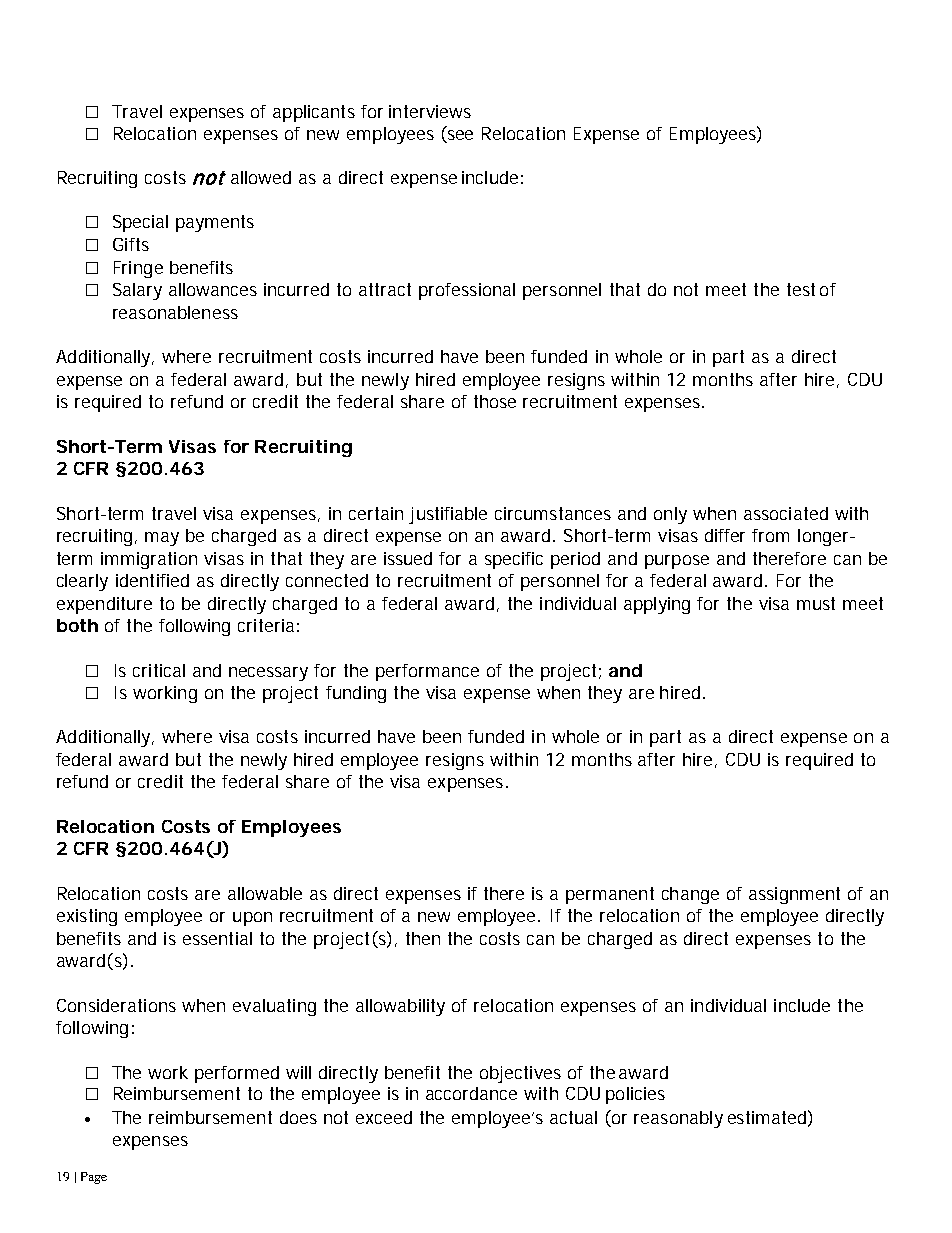 The image size is (952, 1233). Describe the element at coordinates (159, 670) in the screenshot. I see `critical` at that location.
